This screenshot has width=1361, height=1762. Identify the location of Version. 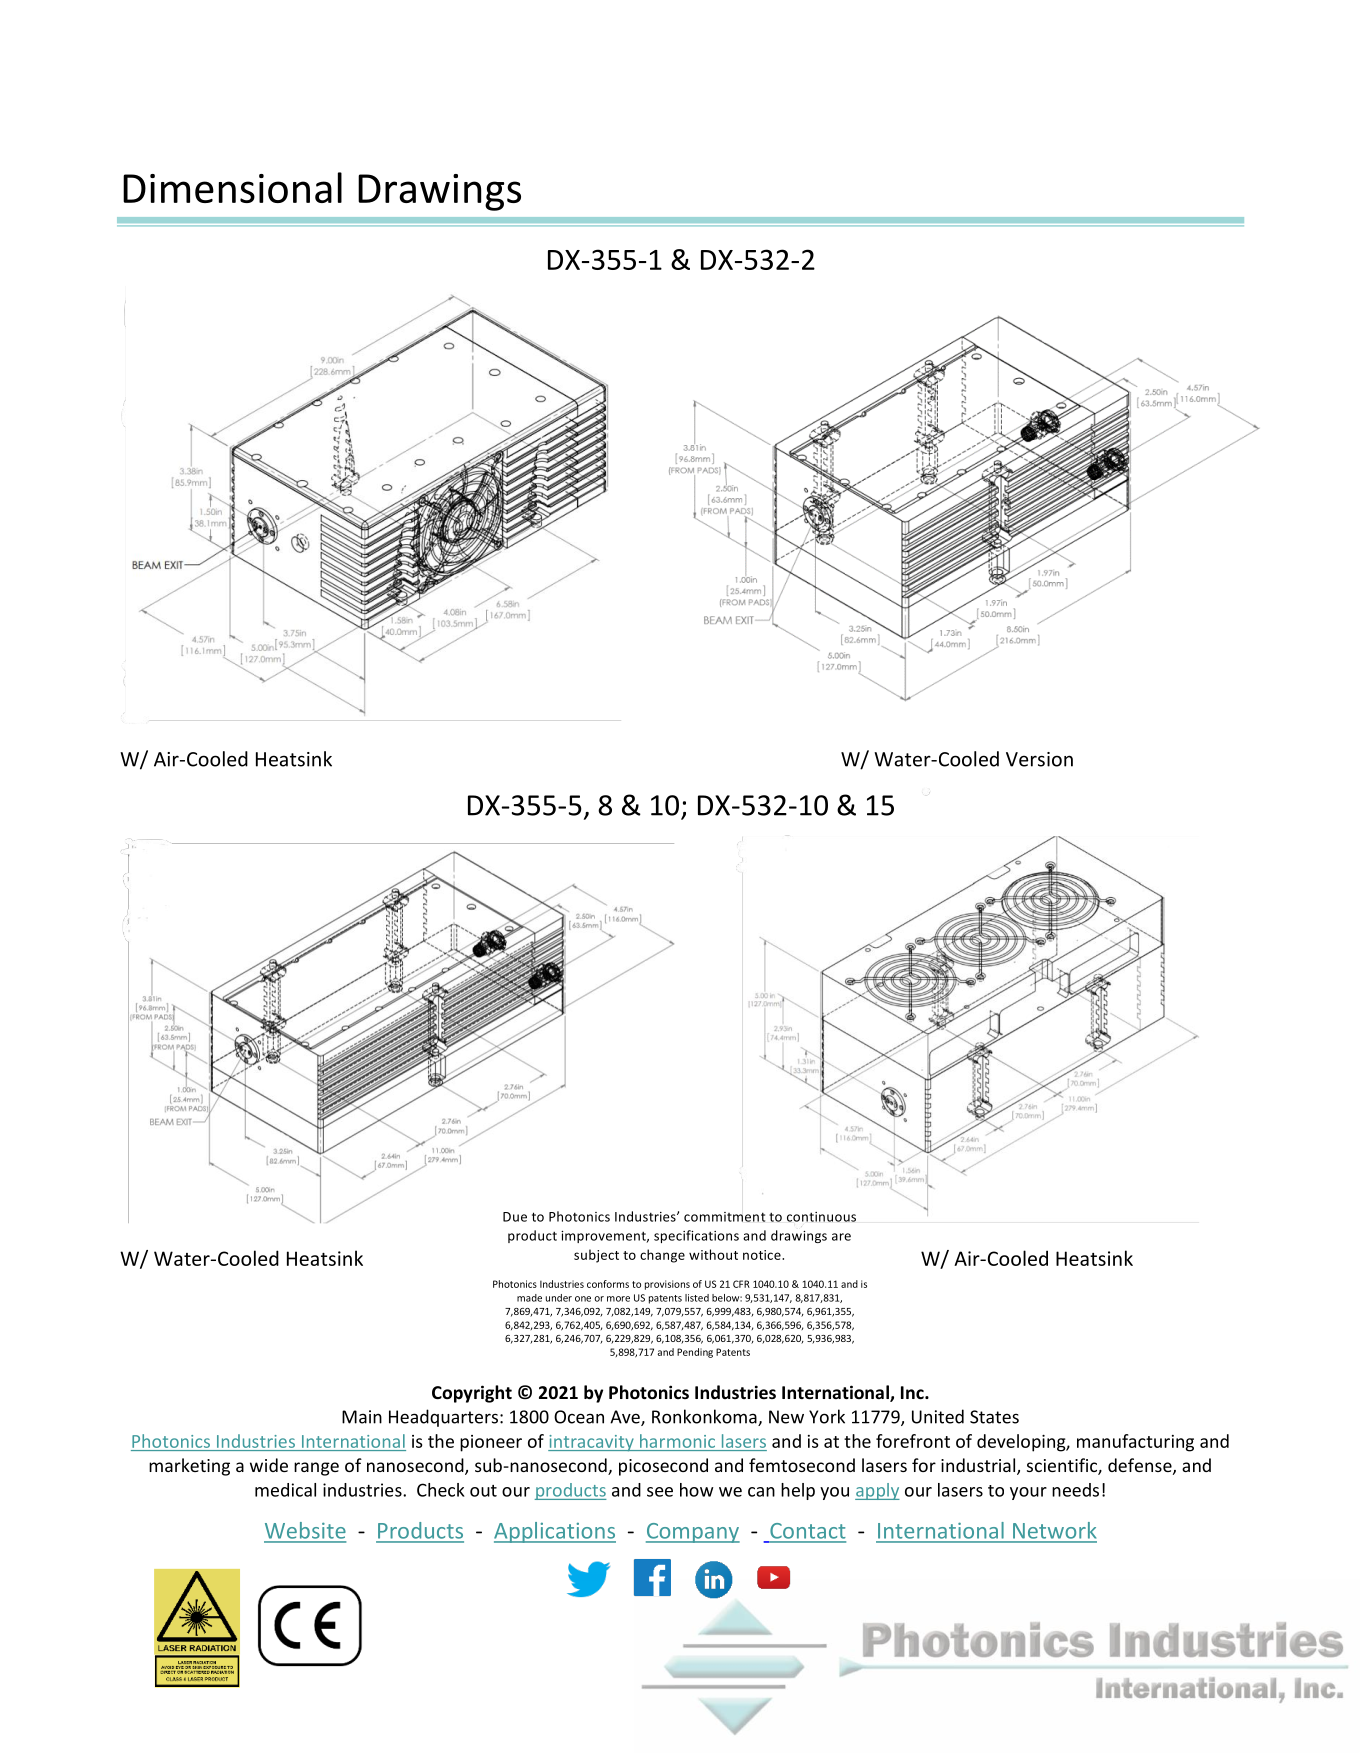
(1039, 759).
